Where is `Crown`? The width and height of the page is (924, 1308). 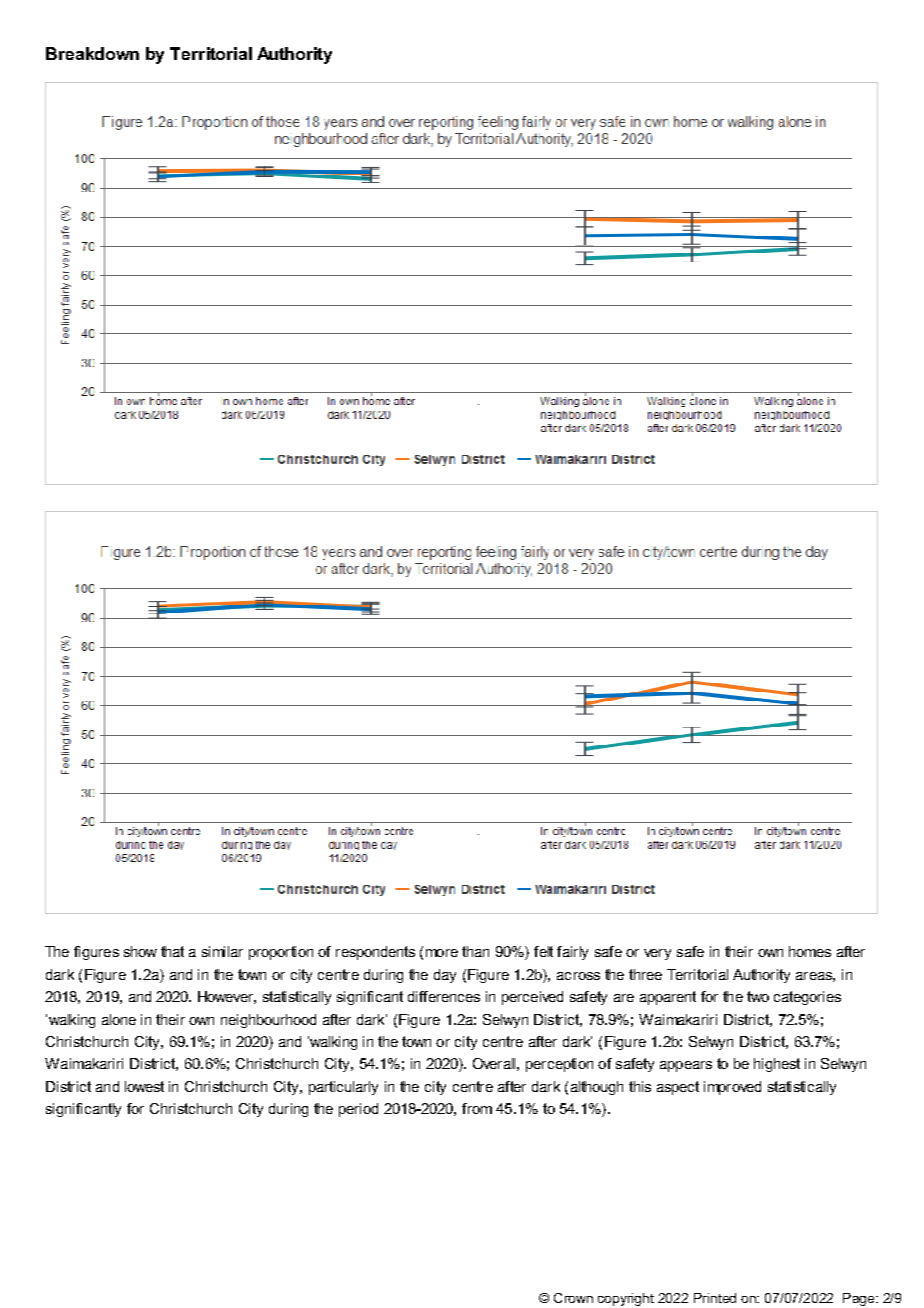
Crown is located at coordinates (573, 1298).
